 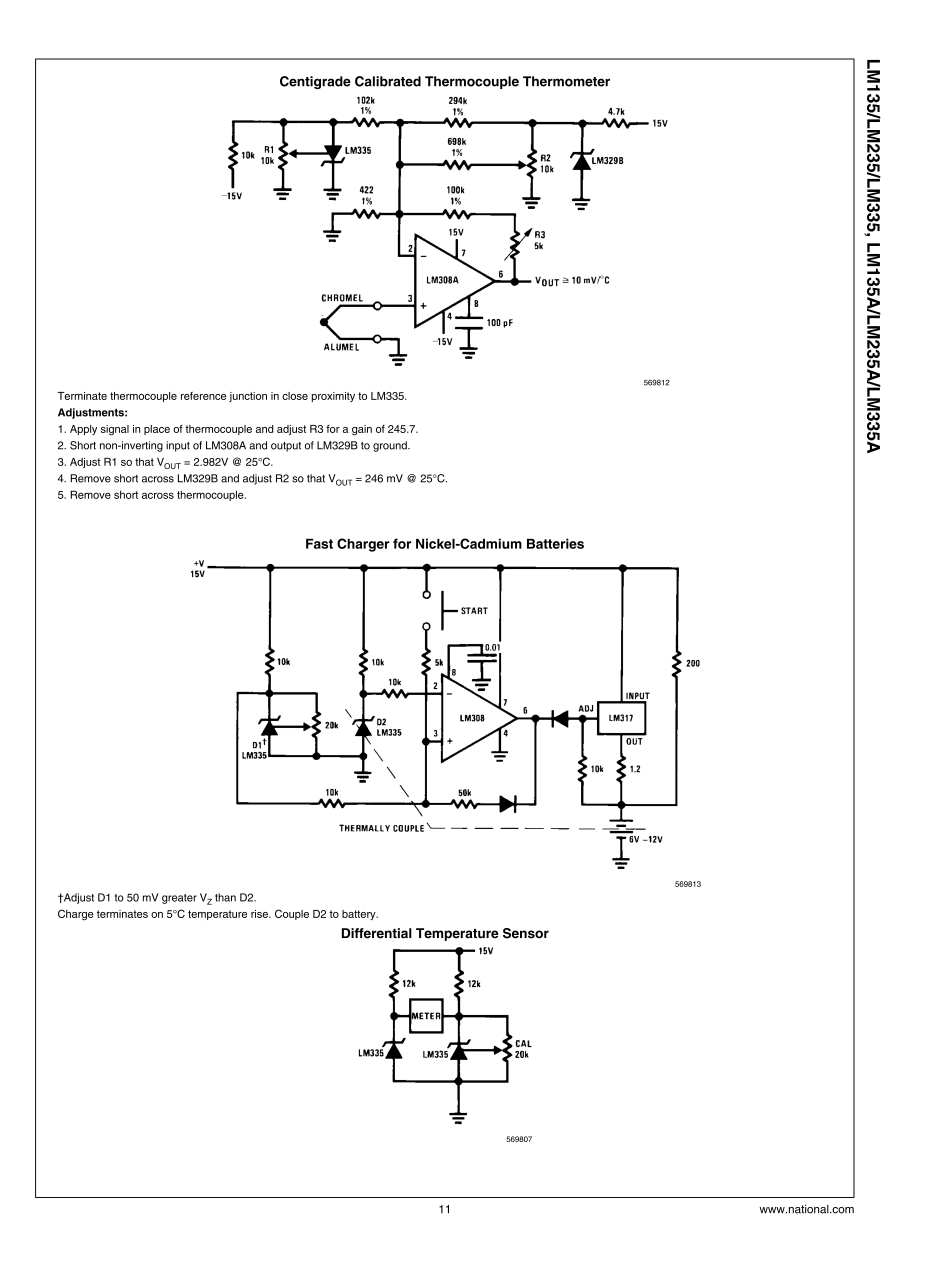 I want to click on Thermometer, so click(x=566, y=81).
